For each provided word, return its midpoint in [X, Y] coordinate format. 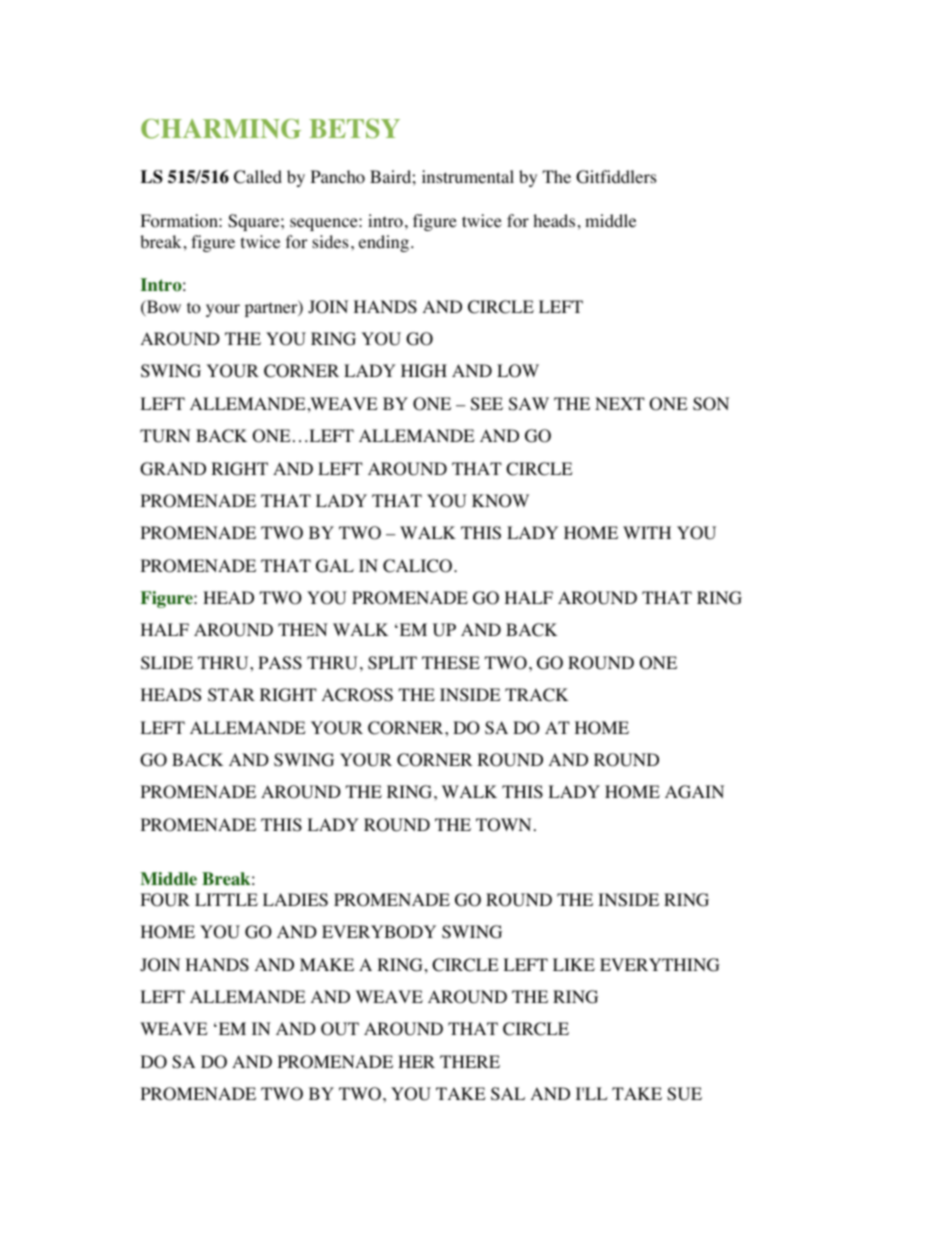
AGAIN [694, 792]
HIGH [424, 371]
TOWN [503, 825]
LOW [518, 371]
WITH [647, 532]
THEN [303, 629]
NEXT [620, 403]
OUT [340, 1029]
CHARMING [221, 129]
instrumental [468, 176]
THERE [470, 1061]
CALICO [417, 566]
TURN [165, 436]
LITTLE [226, 899]
